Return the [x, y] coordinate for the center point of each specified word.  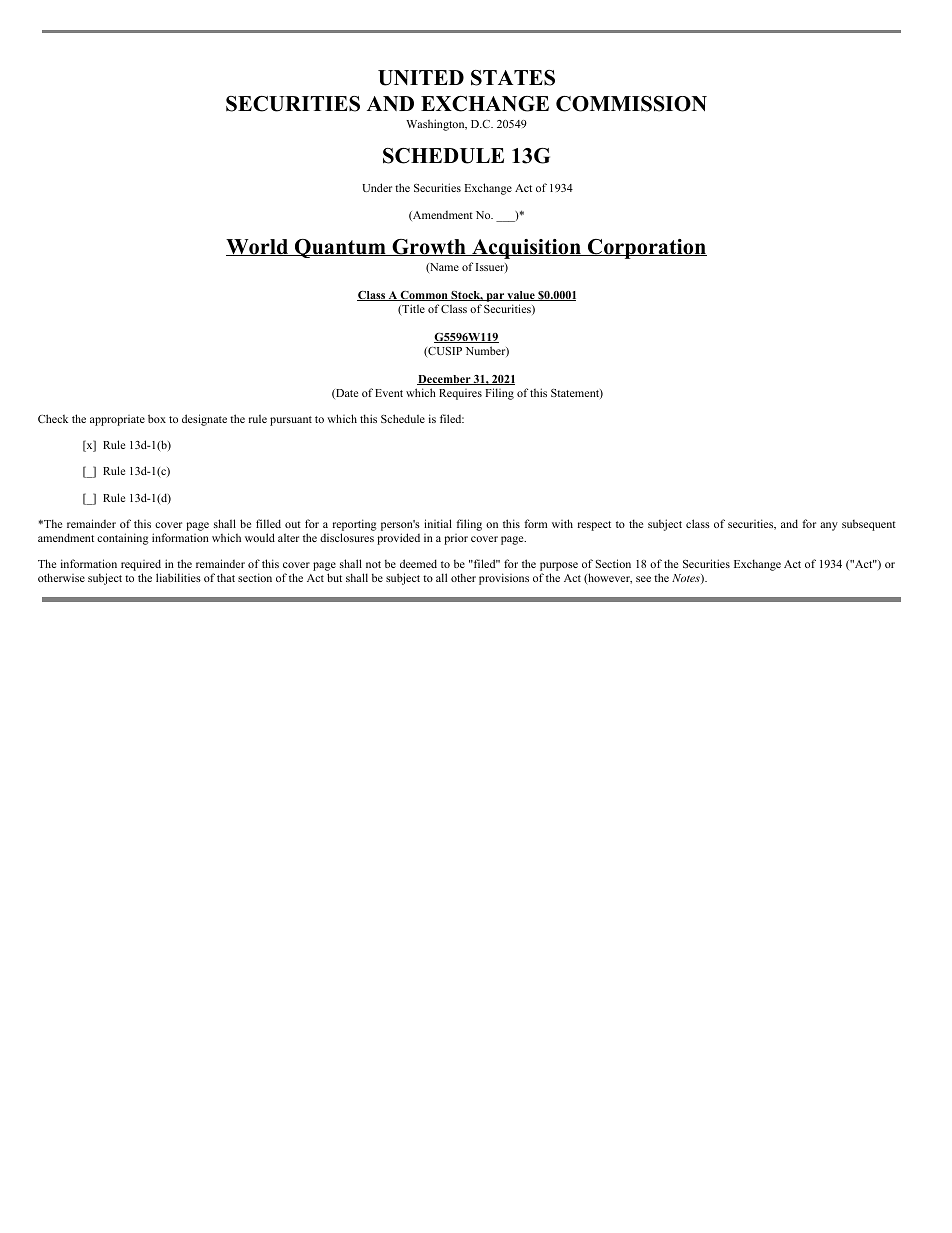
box [157, 418]
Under [377, 187]
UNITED [421, 78]
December [445, 380]
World [258, 247]
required [141, 565]
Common [424, 296]
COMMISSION [631, 104]
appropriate [117, 420]
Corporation [646, 249]
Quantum [340, 248]
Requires [460, 394]
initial [438, 523]
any [829, 526]
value [521, 296]
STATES [513, 78]
